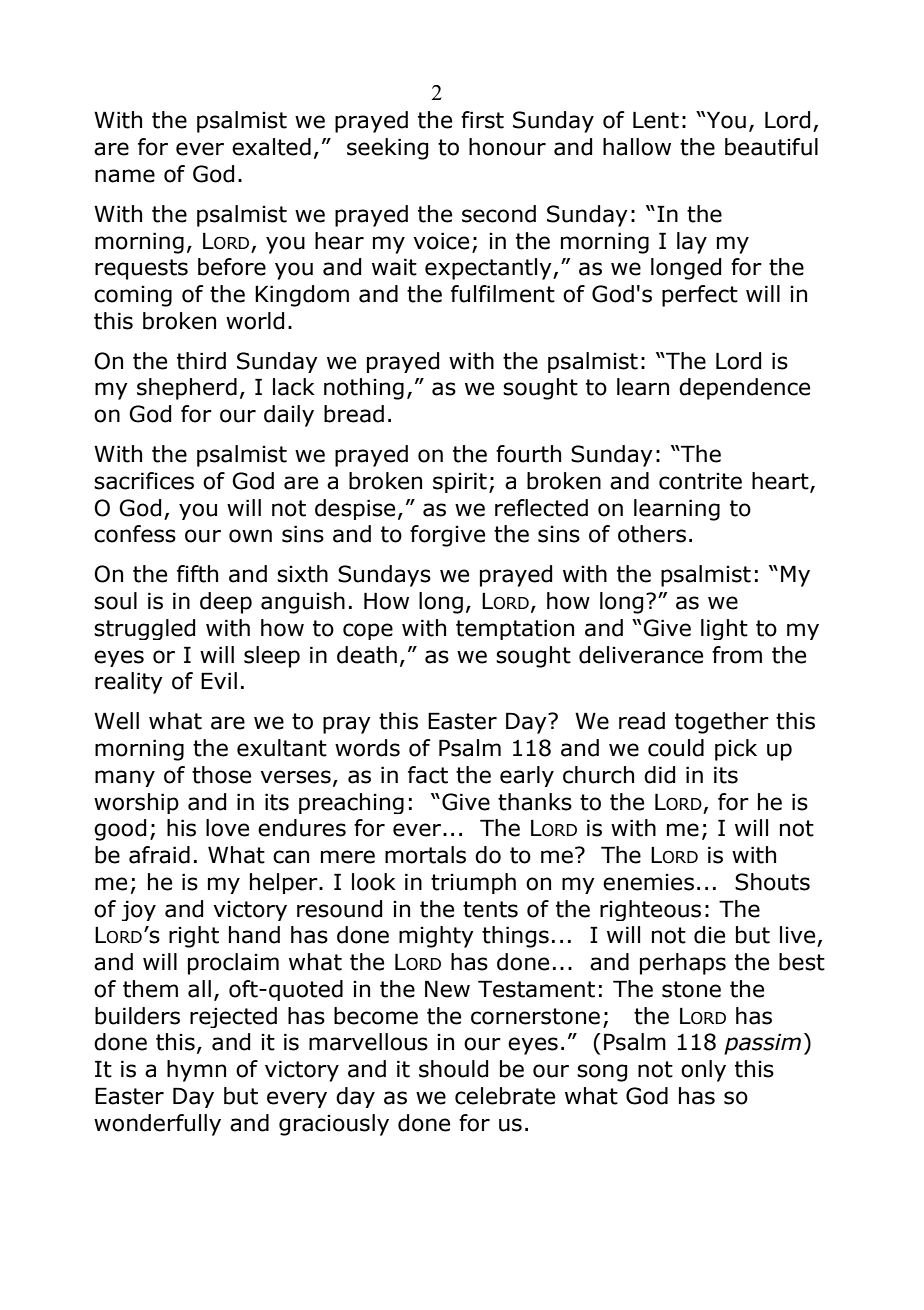 The width and height of the image is (924, 1310). Describe the element at coordinates (453, 1069) in the image. I see `should` at that location.
